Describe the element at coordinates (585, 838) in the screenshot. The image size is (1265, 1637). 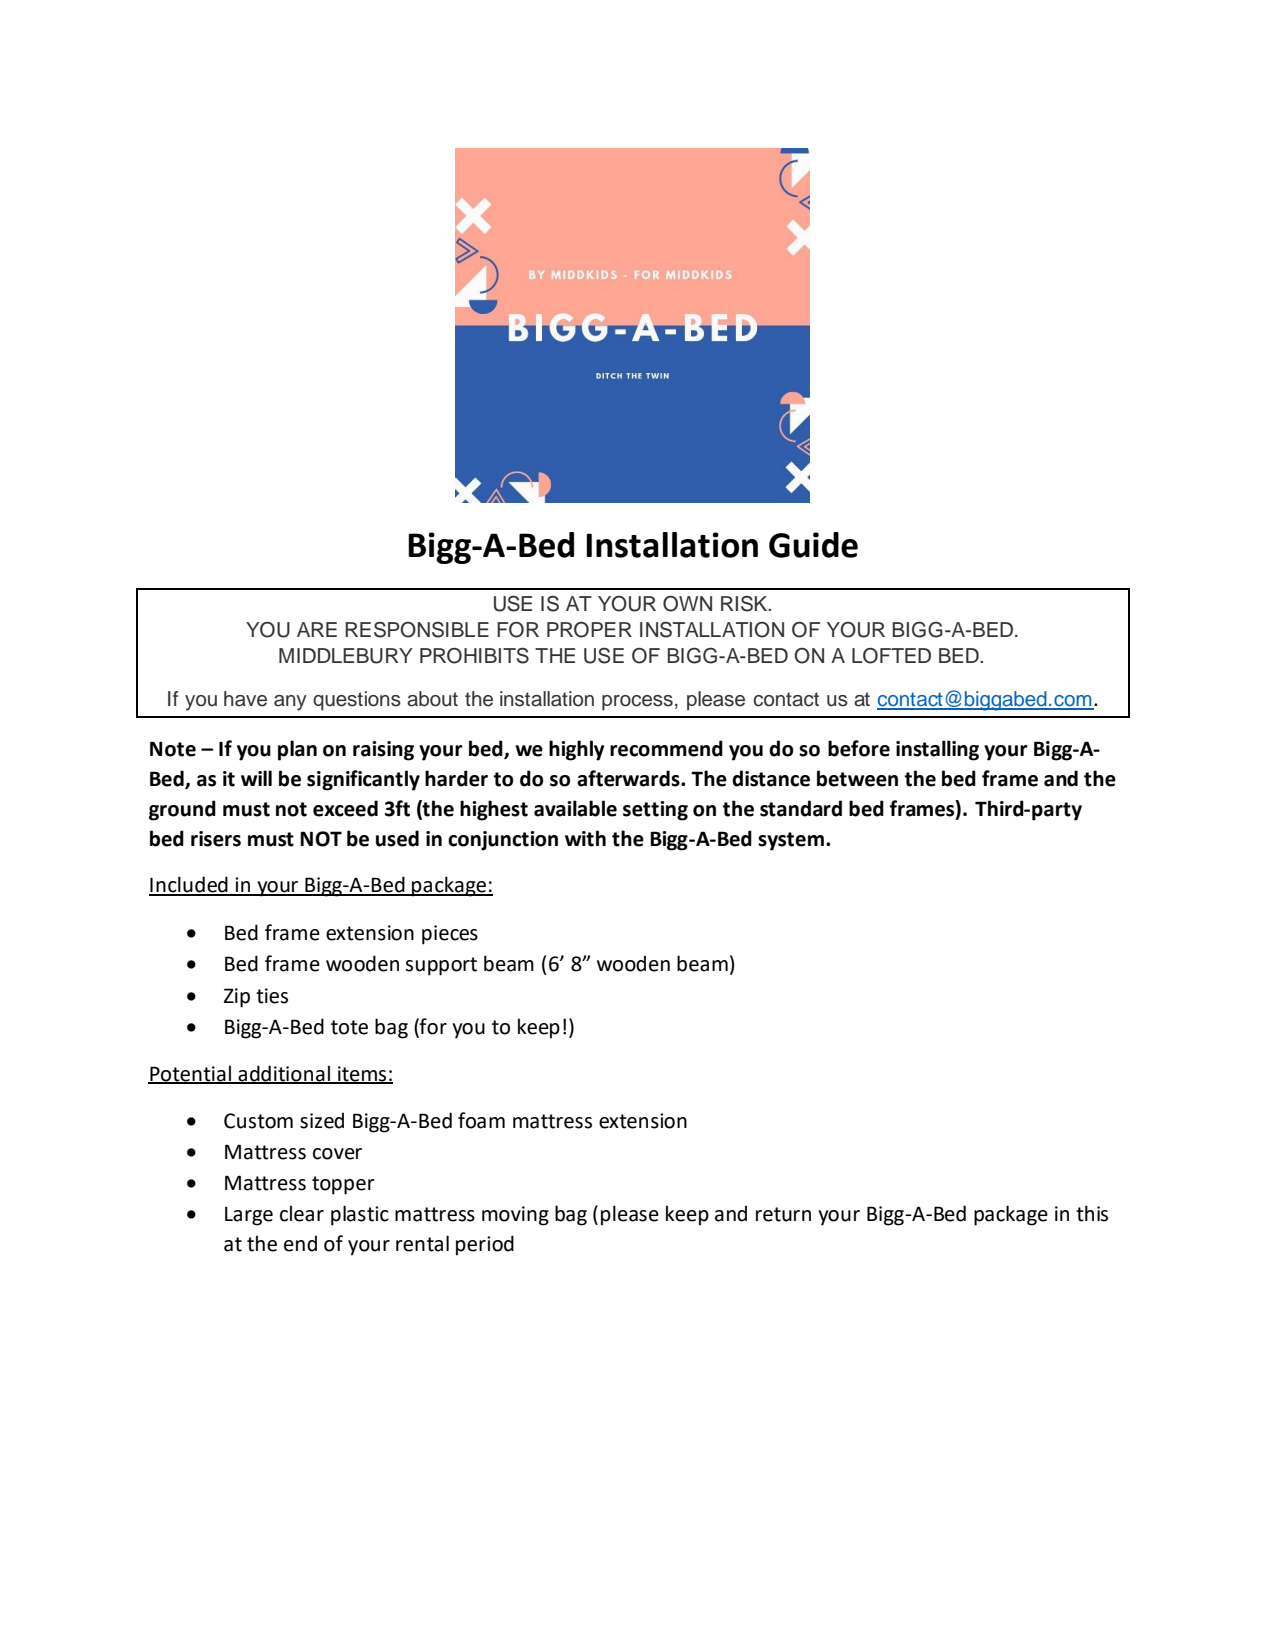
I see `with` at that location.
